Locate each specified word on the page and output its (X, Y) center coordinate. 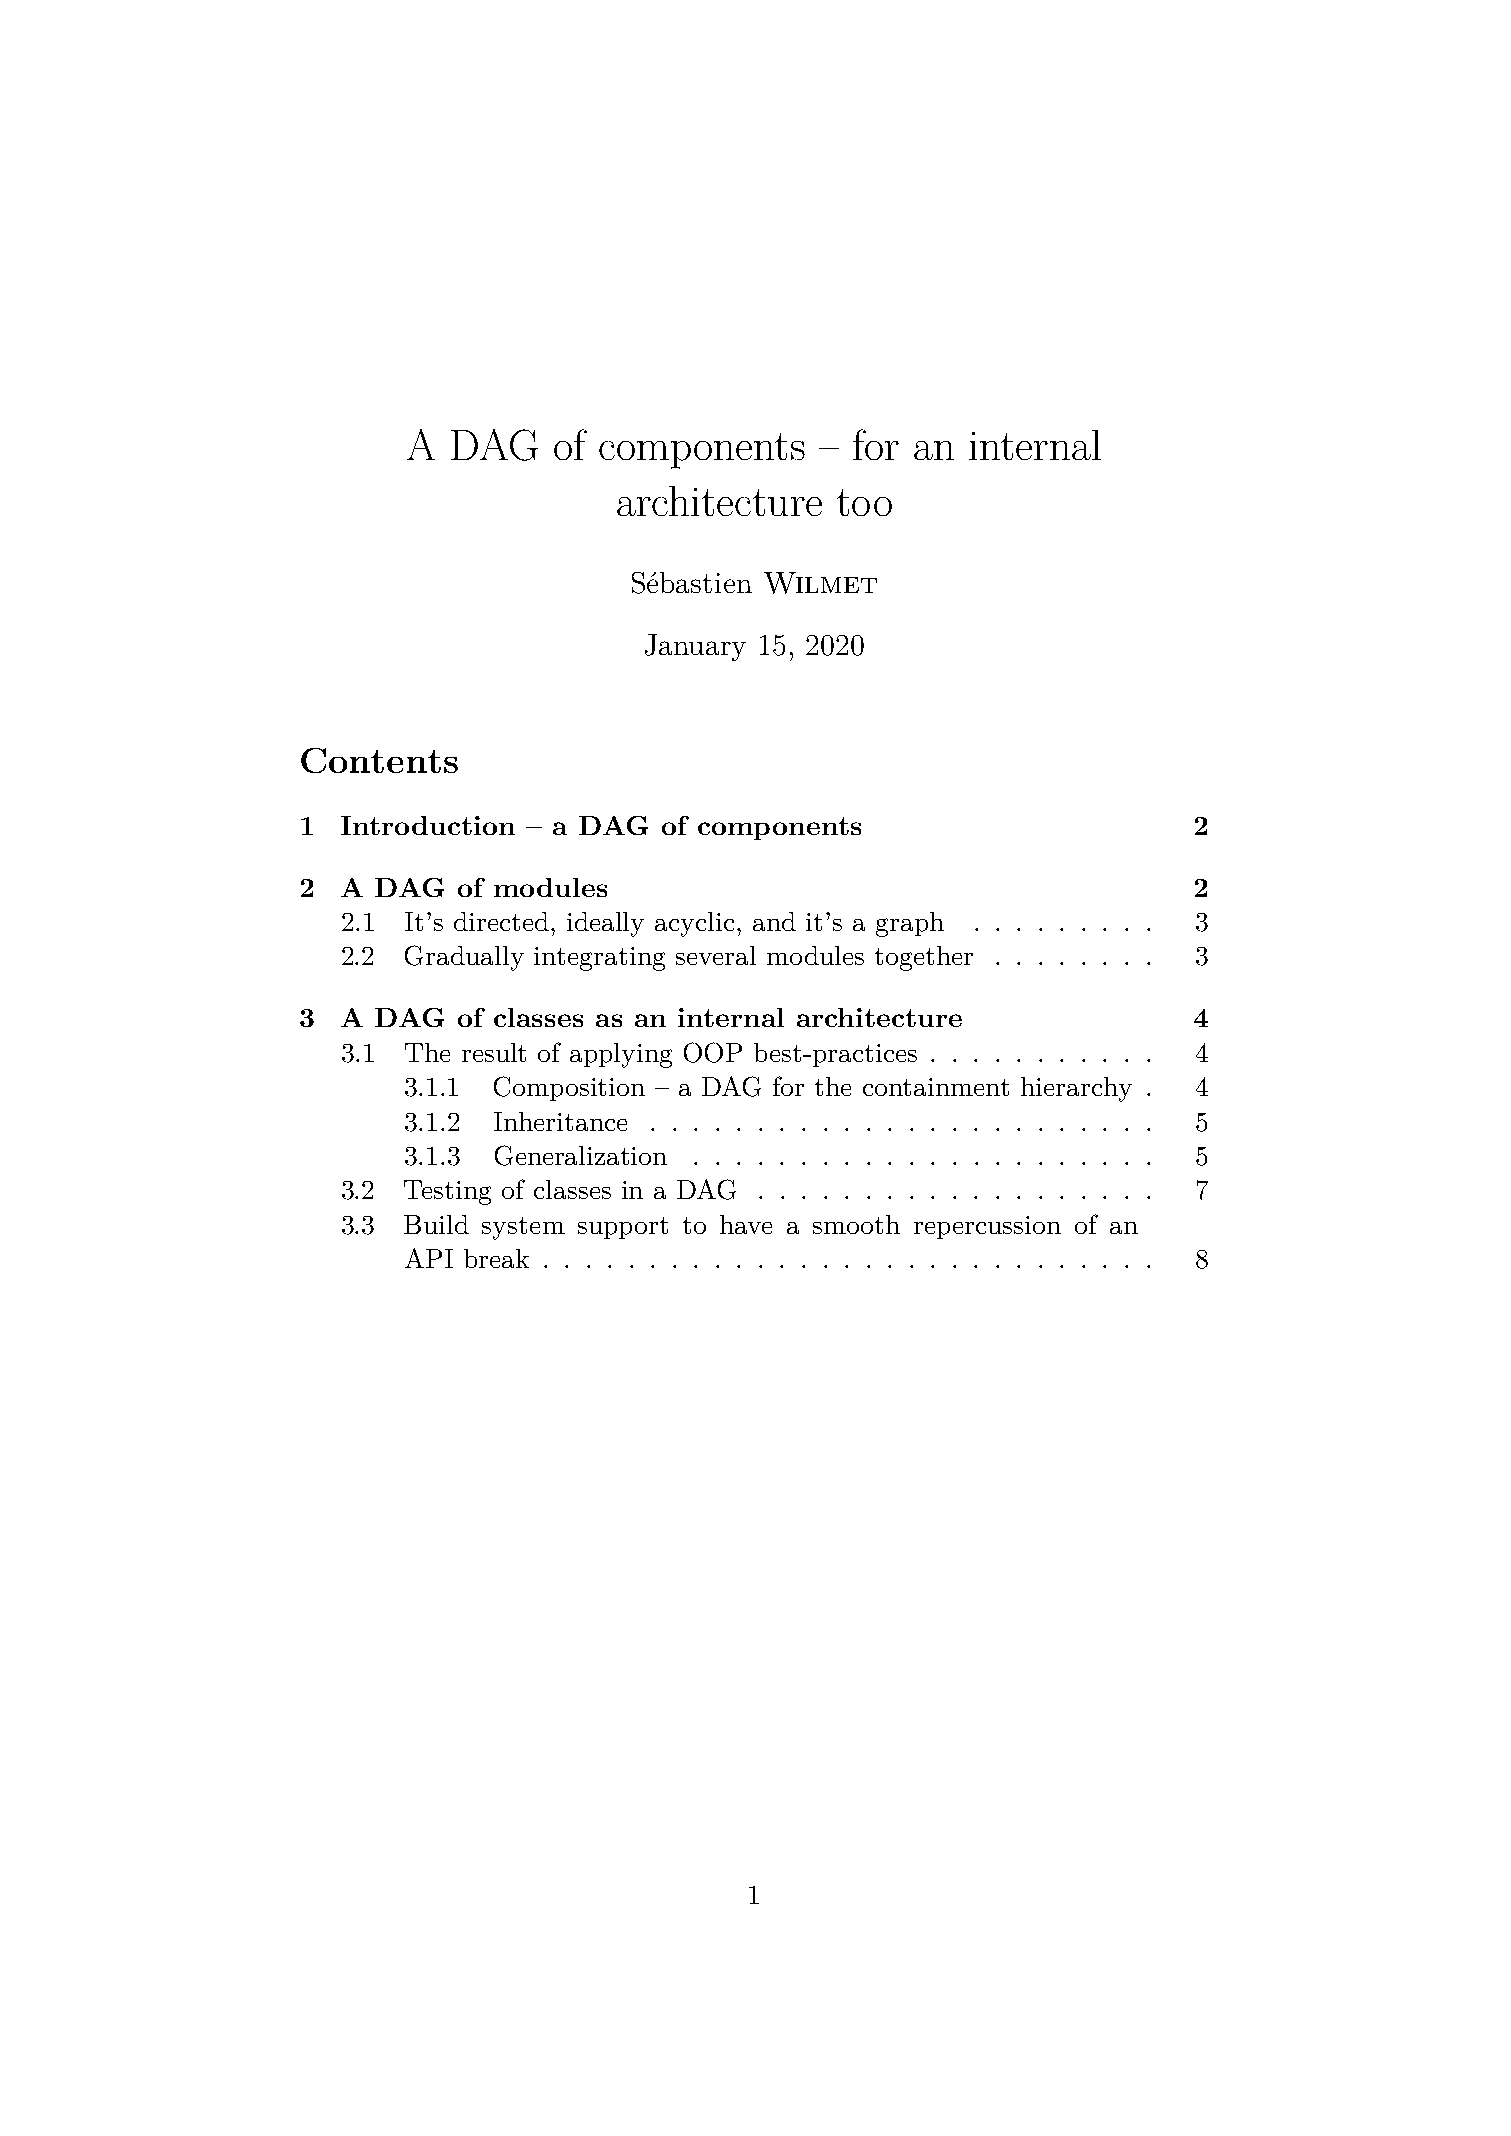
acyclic (694, 924)
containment (936, 1087)
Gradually (464, 958)
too (864, 502)
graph (910, 924)
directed (501, 921)
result (494, 1052)
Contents (379, 760)
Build (436, 1224)
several (716, 955)
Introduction (428, 825)
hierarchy (1076, 1089)
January (695, 647)
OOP (713, 1052)
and (774, 921)
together (924, 958)
